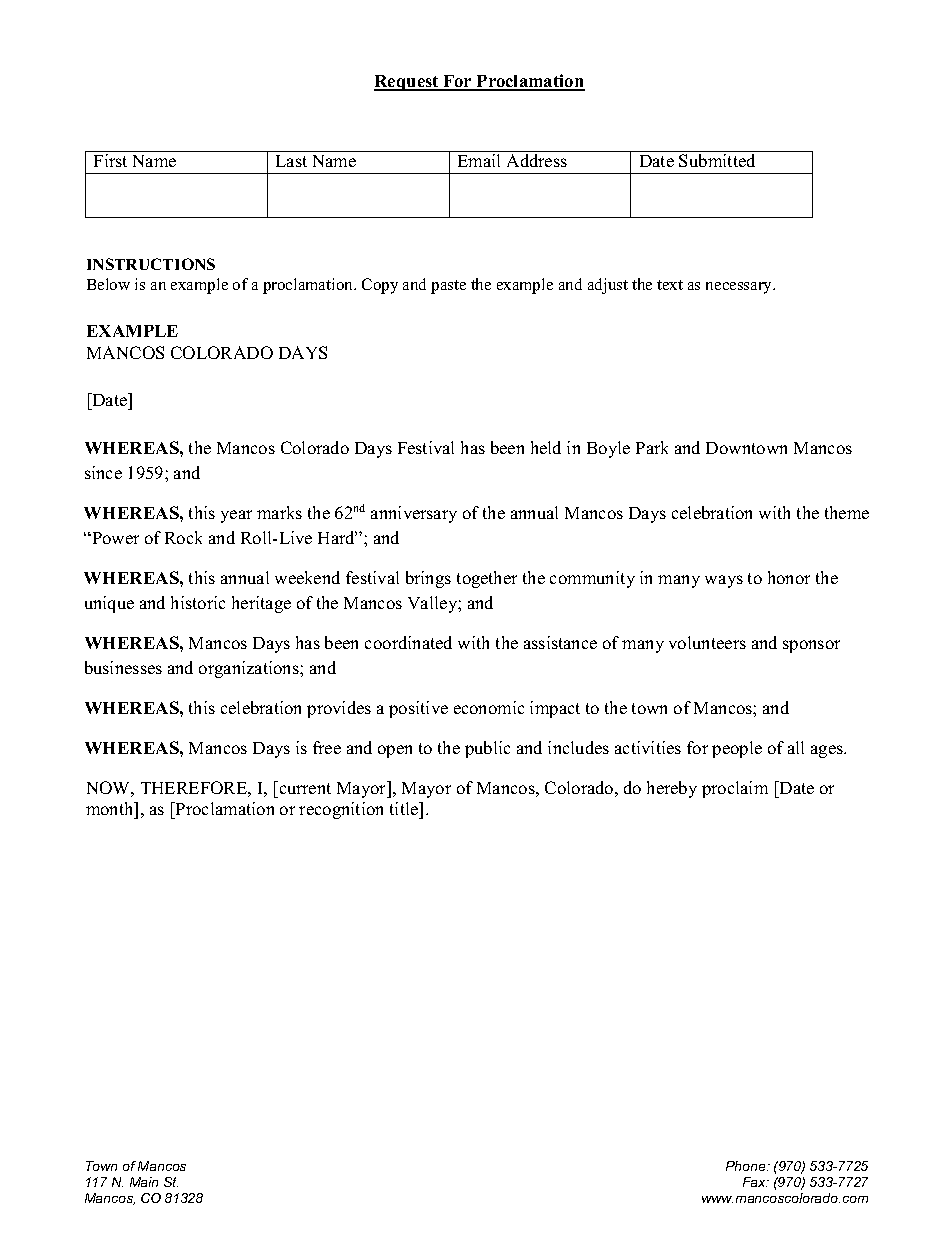 This document has width=952, height=1233. I want to click on public, so click(487, 749).
